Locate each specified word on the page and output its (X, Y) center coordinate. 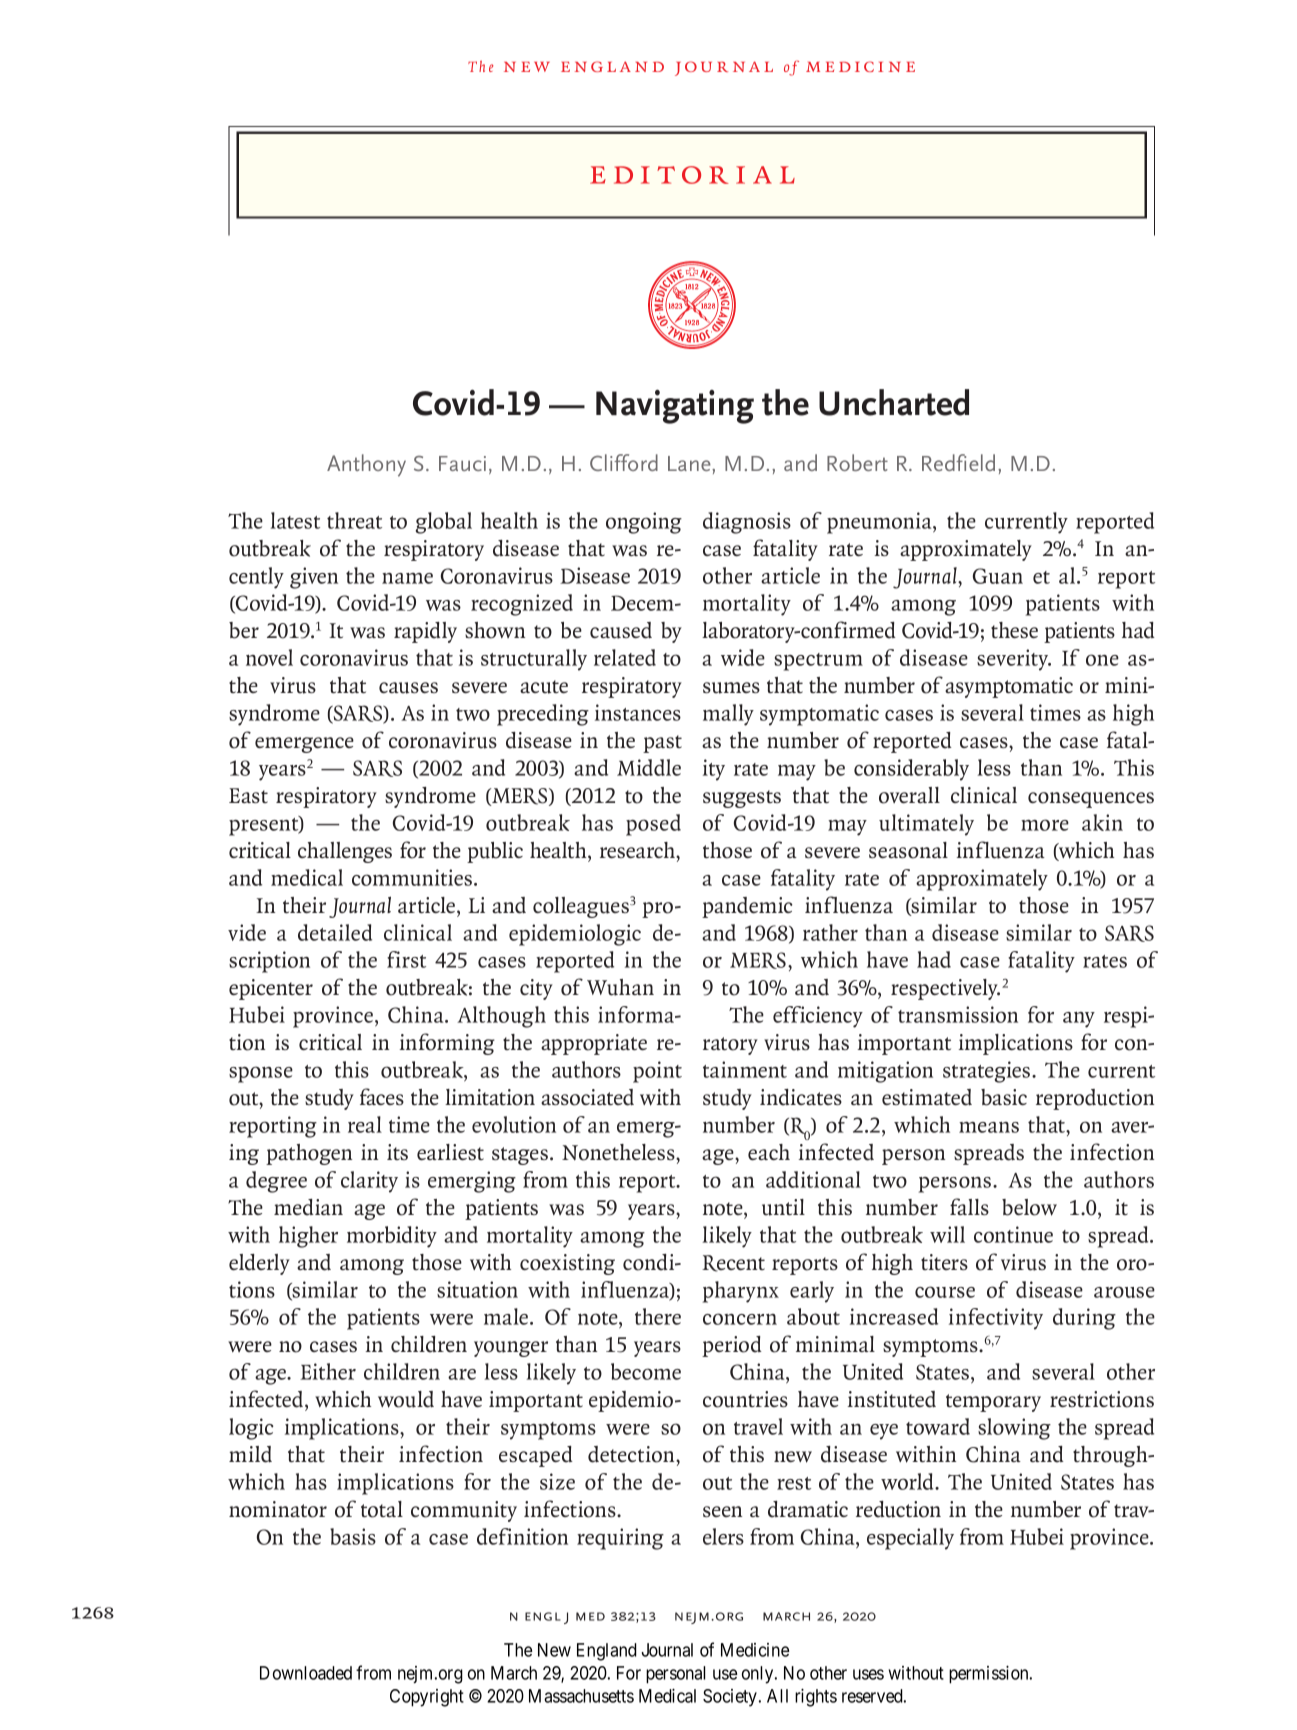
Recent (733, 1263)
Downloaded (306, 1673)
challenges (345, 852)
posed (653, 825)
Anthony (366, 465)
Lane (690, 463)
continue (1013, 1234)
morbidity (392, 1237)
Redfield (958, 462)
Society (731, 1698)
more (1045, 825)
